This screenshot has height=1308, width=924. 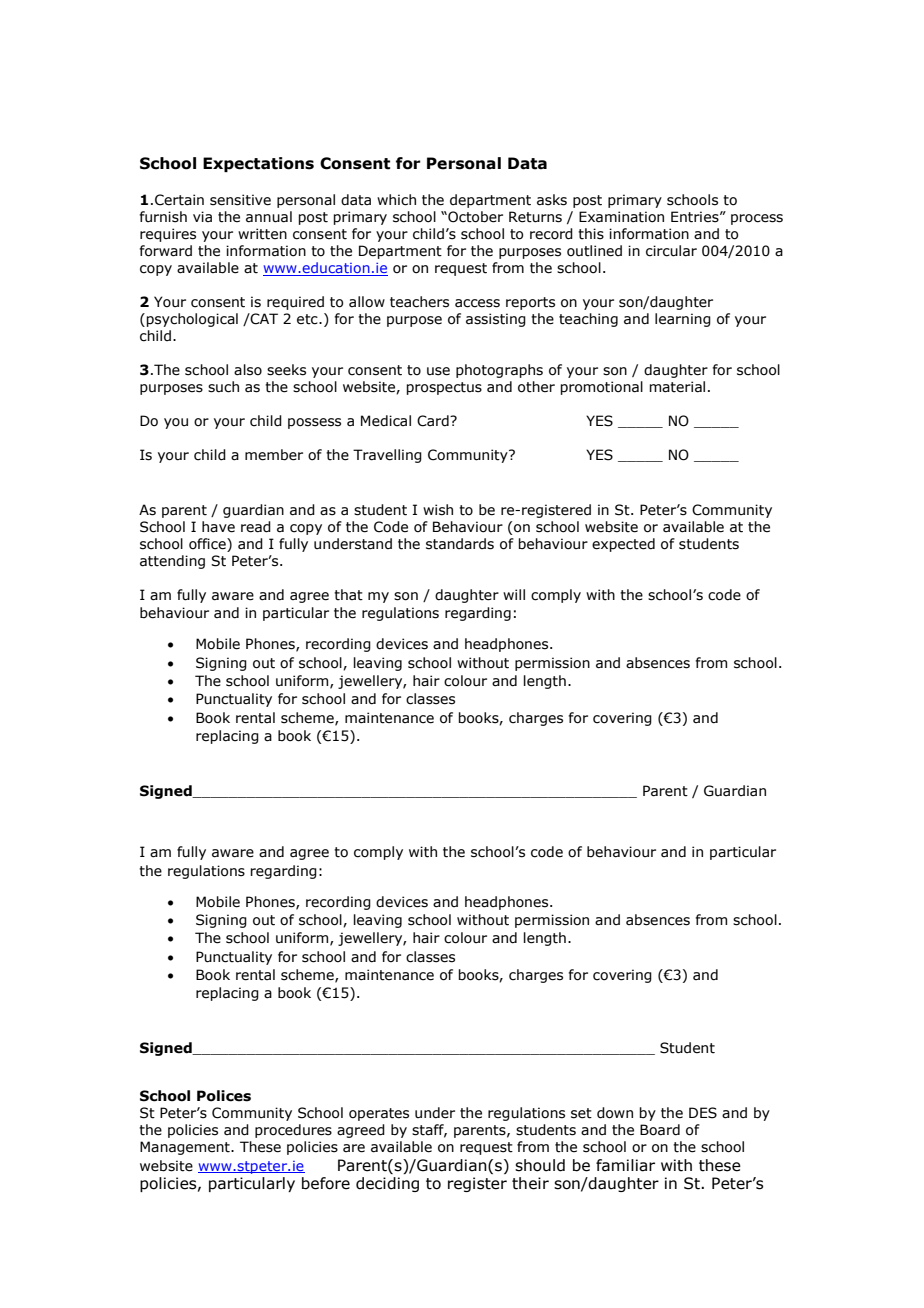 I want to click on sensitive, so click(x=240, y=200).
